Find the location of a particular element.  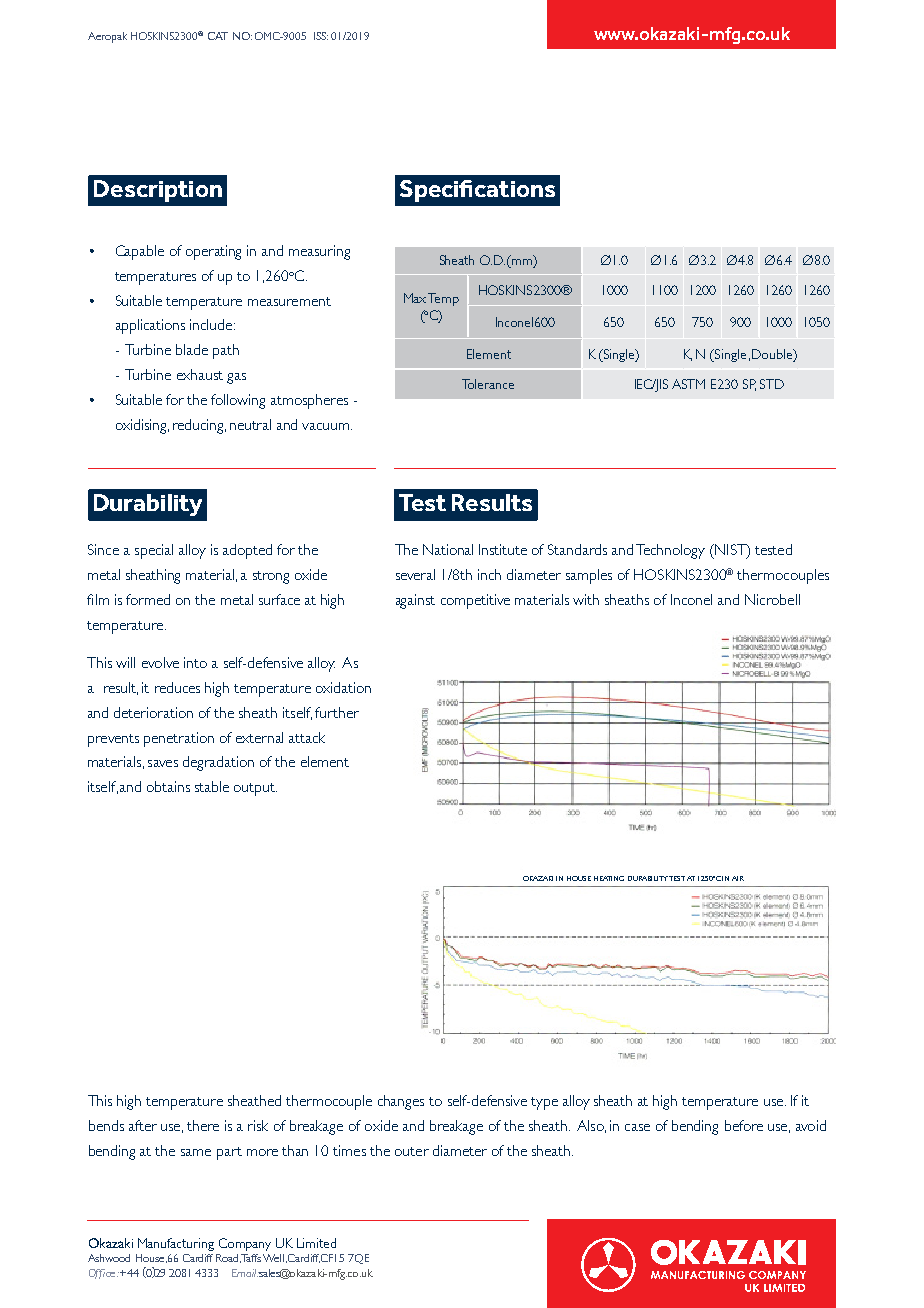

competitive is located at coordinates (475, 601).
